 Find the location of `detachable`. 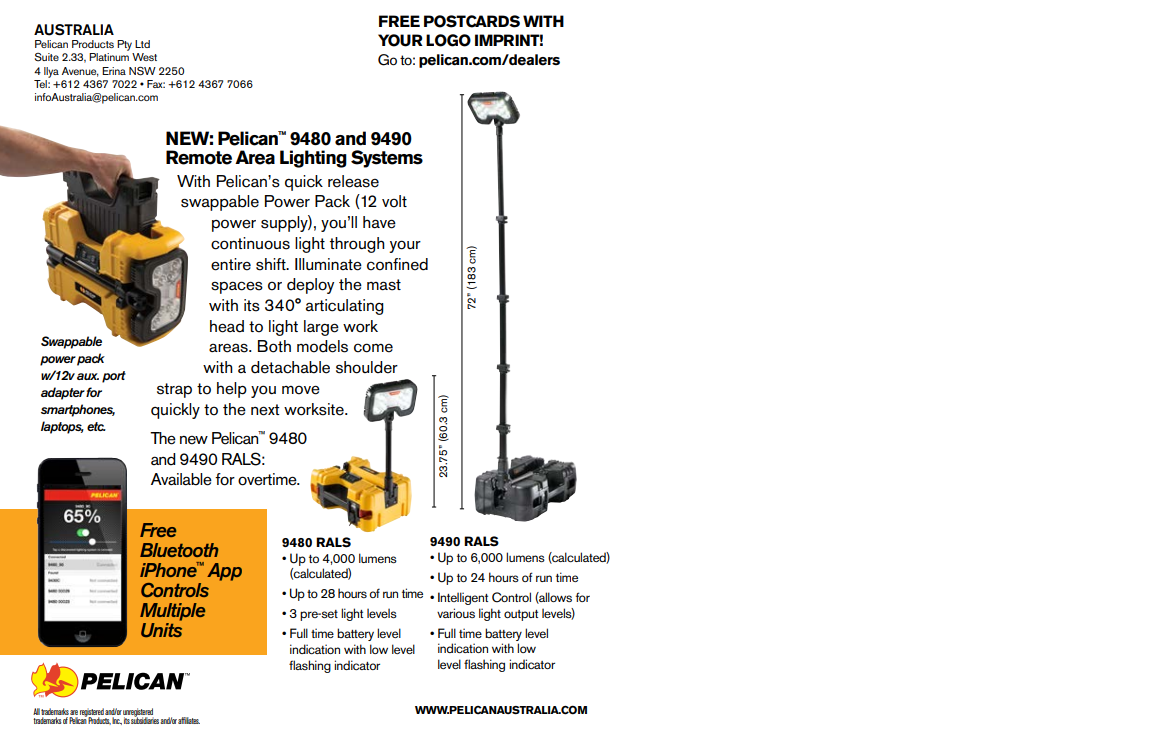

detachable is located at coordinates (290, 367).
